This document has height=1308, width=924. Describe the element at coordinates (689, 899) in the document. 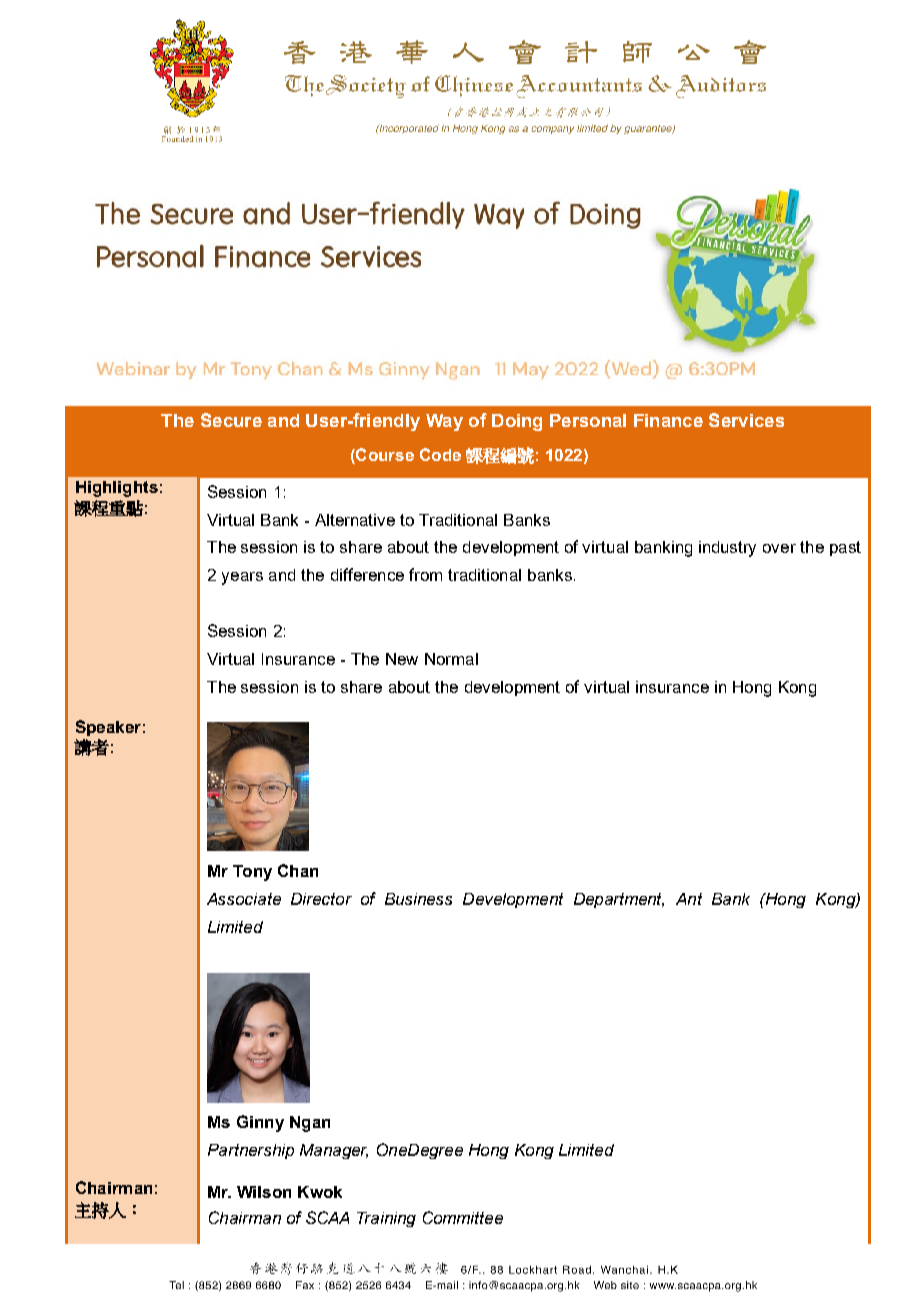

I see `Ant` at that location.
